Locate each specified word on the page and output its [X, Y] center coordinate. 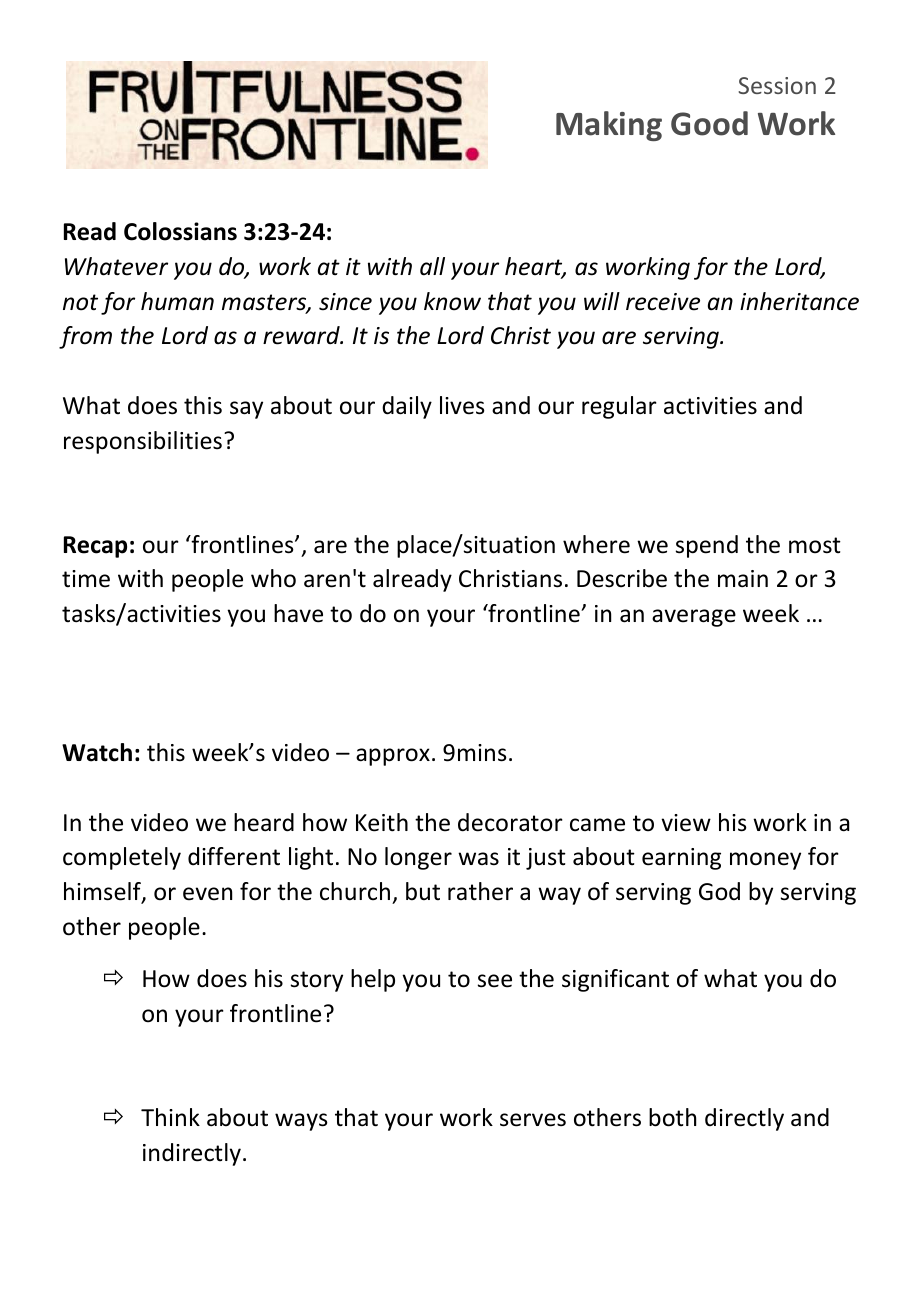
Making [609, 126]
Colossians [180, 231]
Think [170, 1117]
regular [619, 407]
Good [709, 123]
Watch [97, 752]
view [686, 823]
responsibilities [143, 442]
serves [533, 1120]
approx [393, 757]
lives [462, 405]
